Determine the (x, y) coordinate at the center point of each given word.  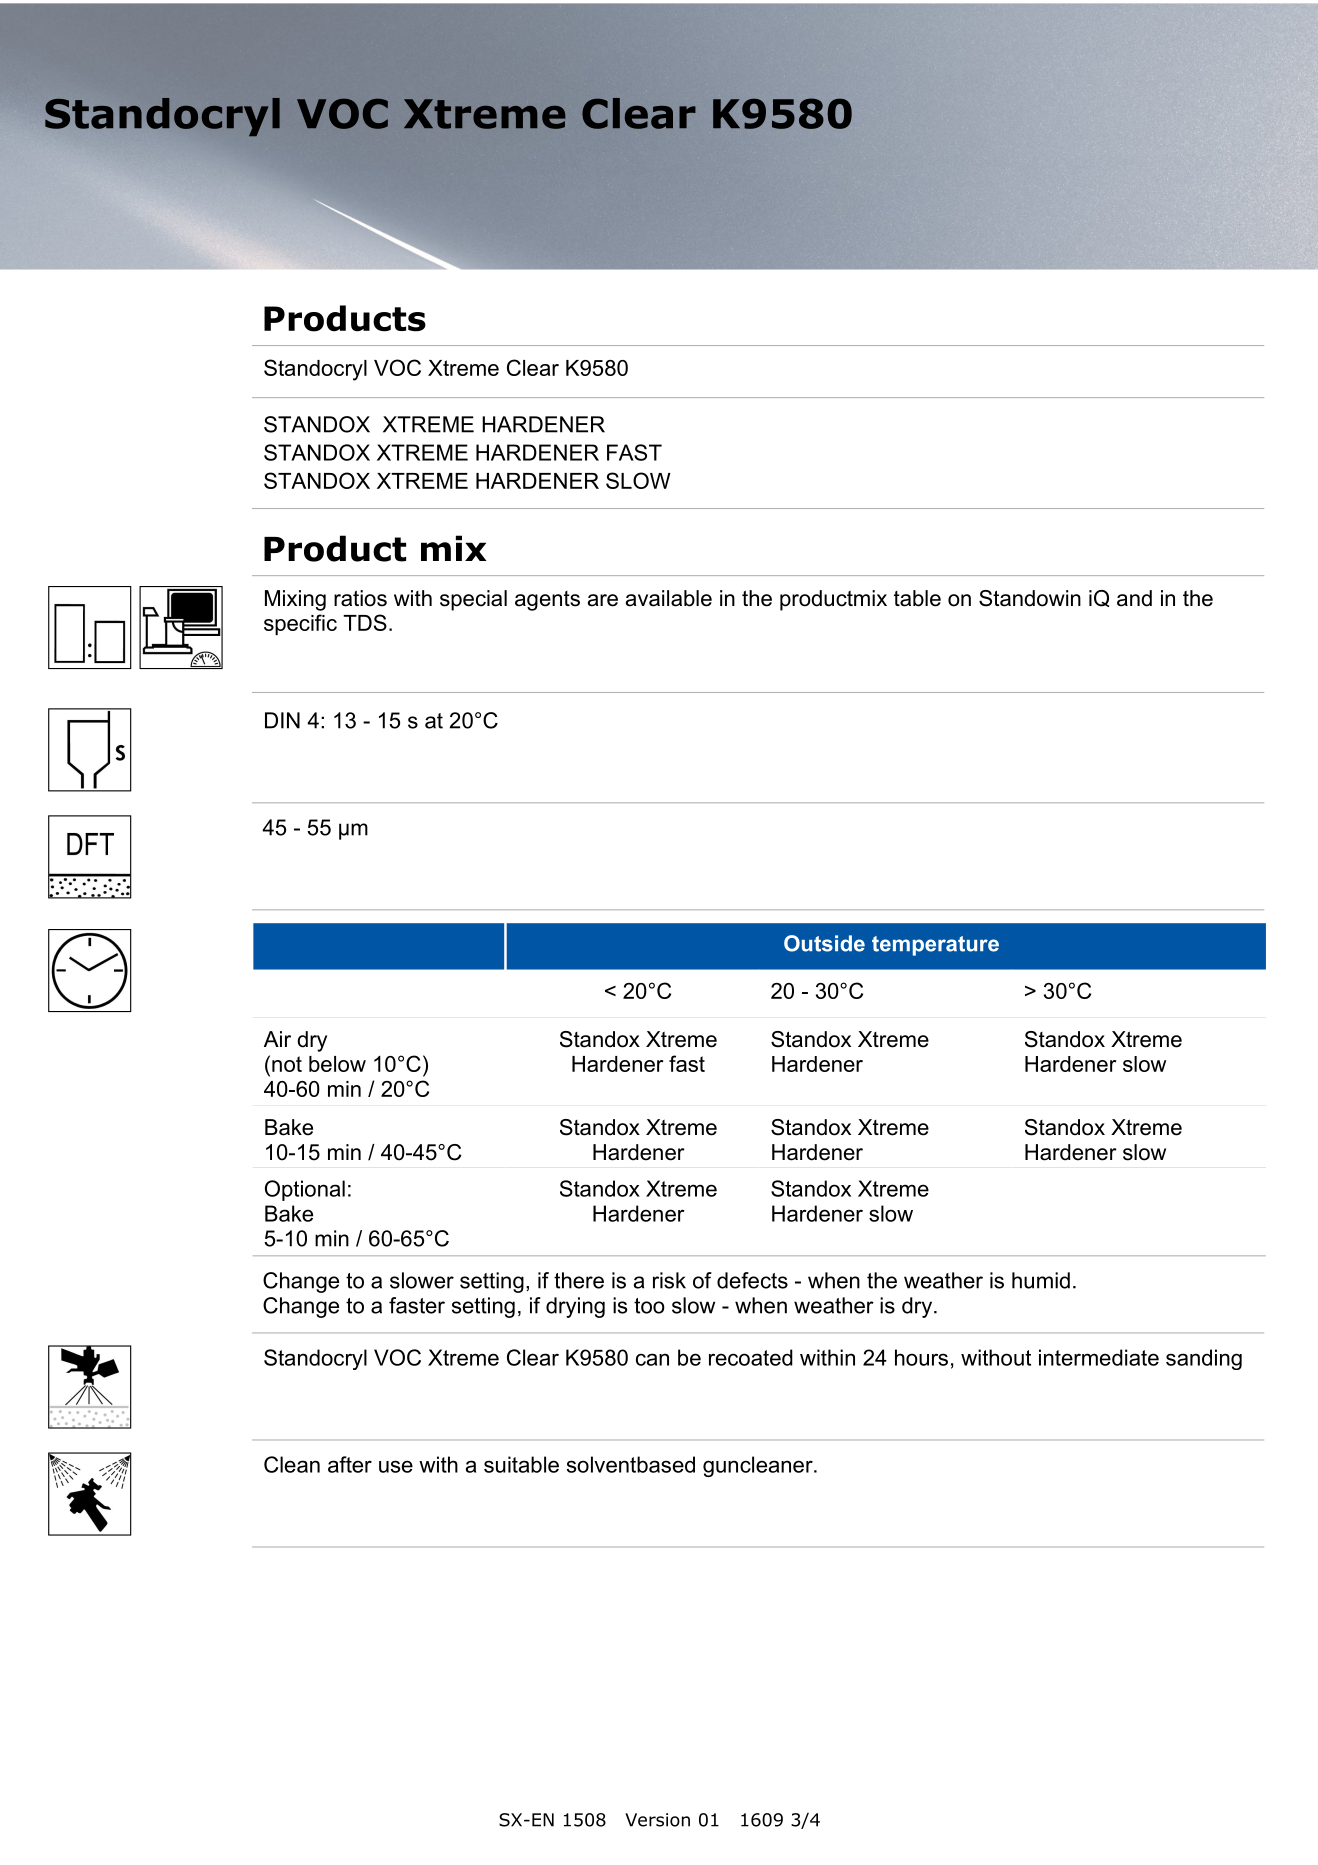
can (652, 1359)
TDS (365, 622)
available (669, 598)
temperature (935, 946)
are (603, 600)
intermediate (1099, 1357)
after (350, 1464)
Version (657, 1820)
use (396, 1466)
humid (1041, 1280)
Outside (824, 943)
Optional (305, 1190)
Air (277, 1039)
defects (752, 1280)
